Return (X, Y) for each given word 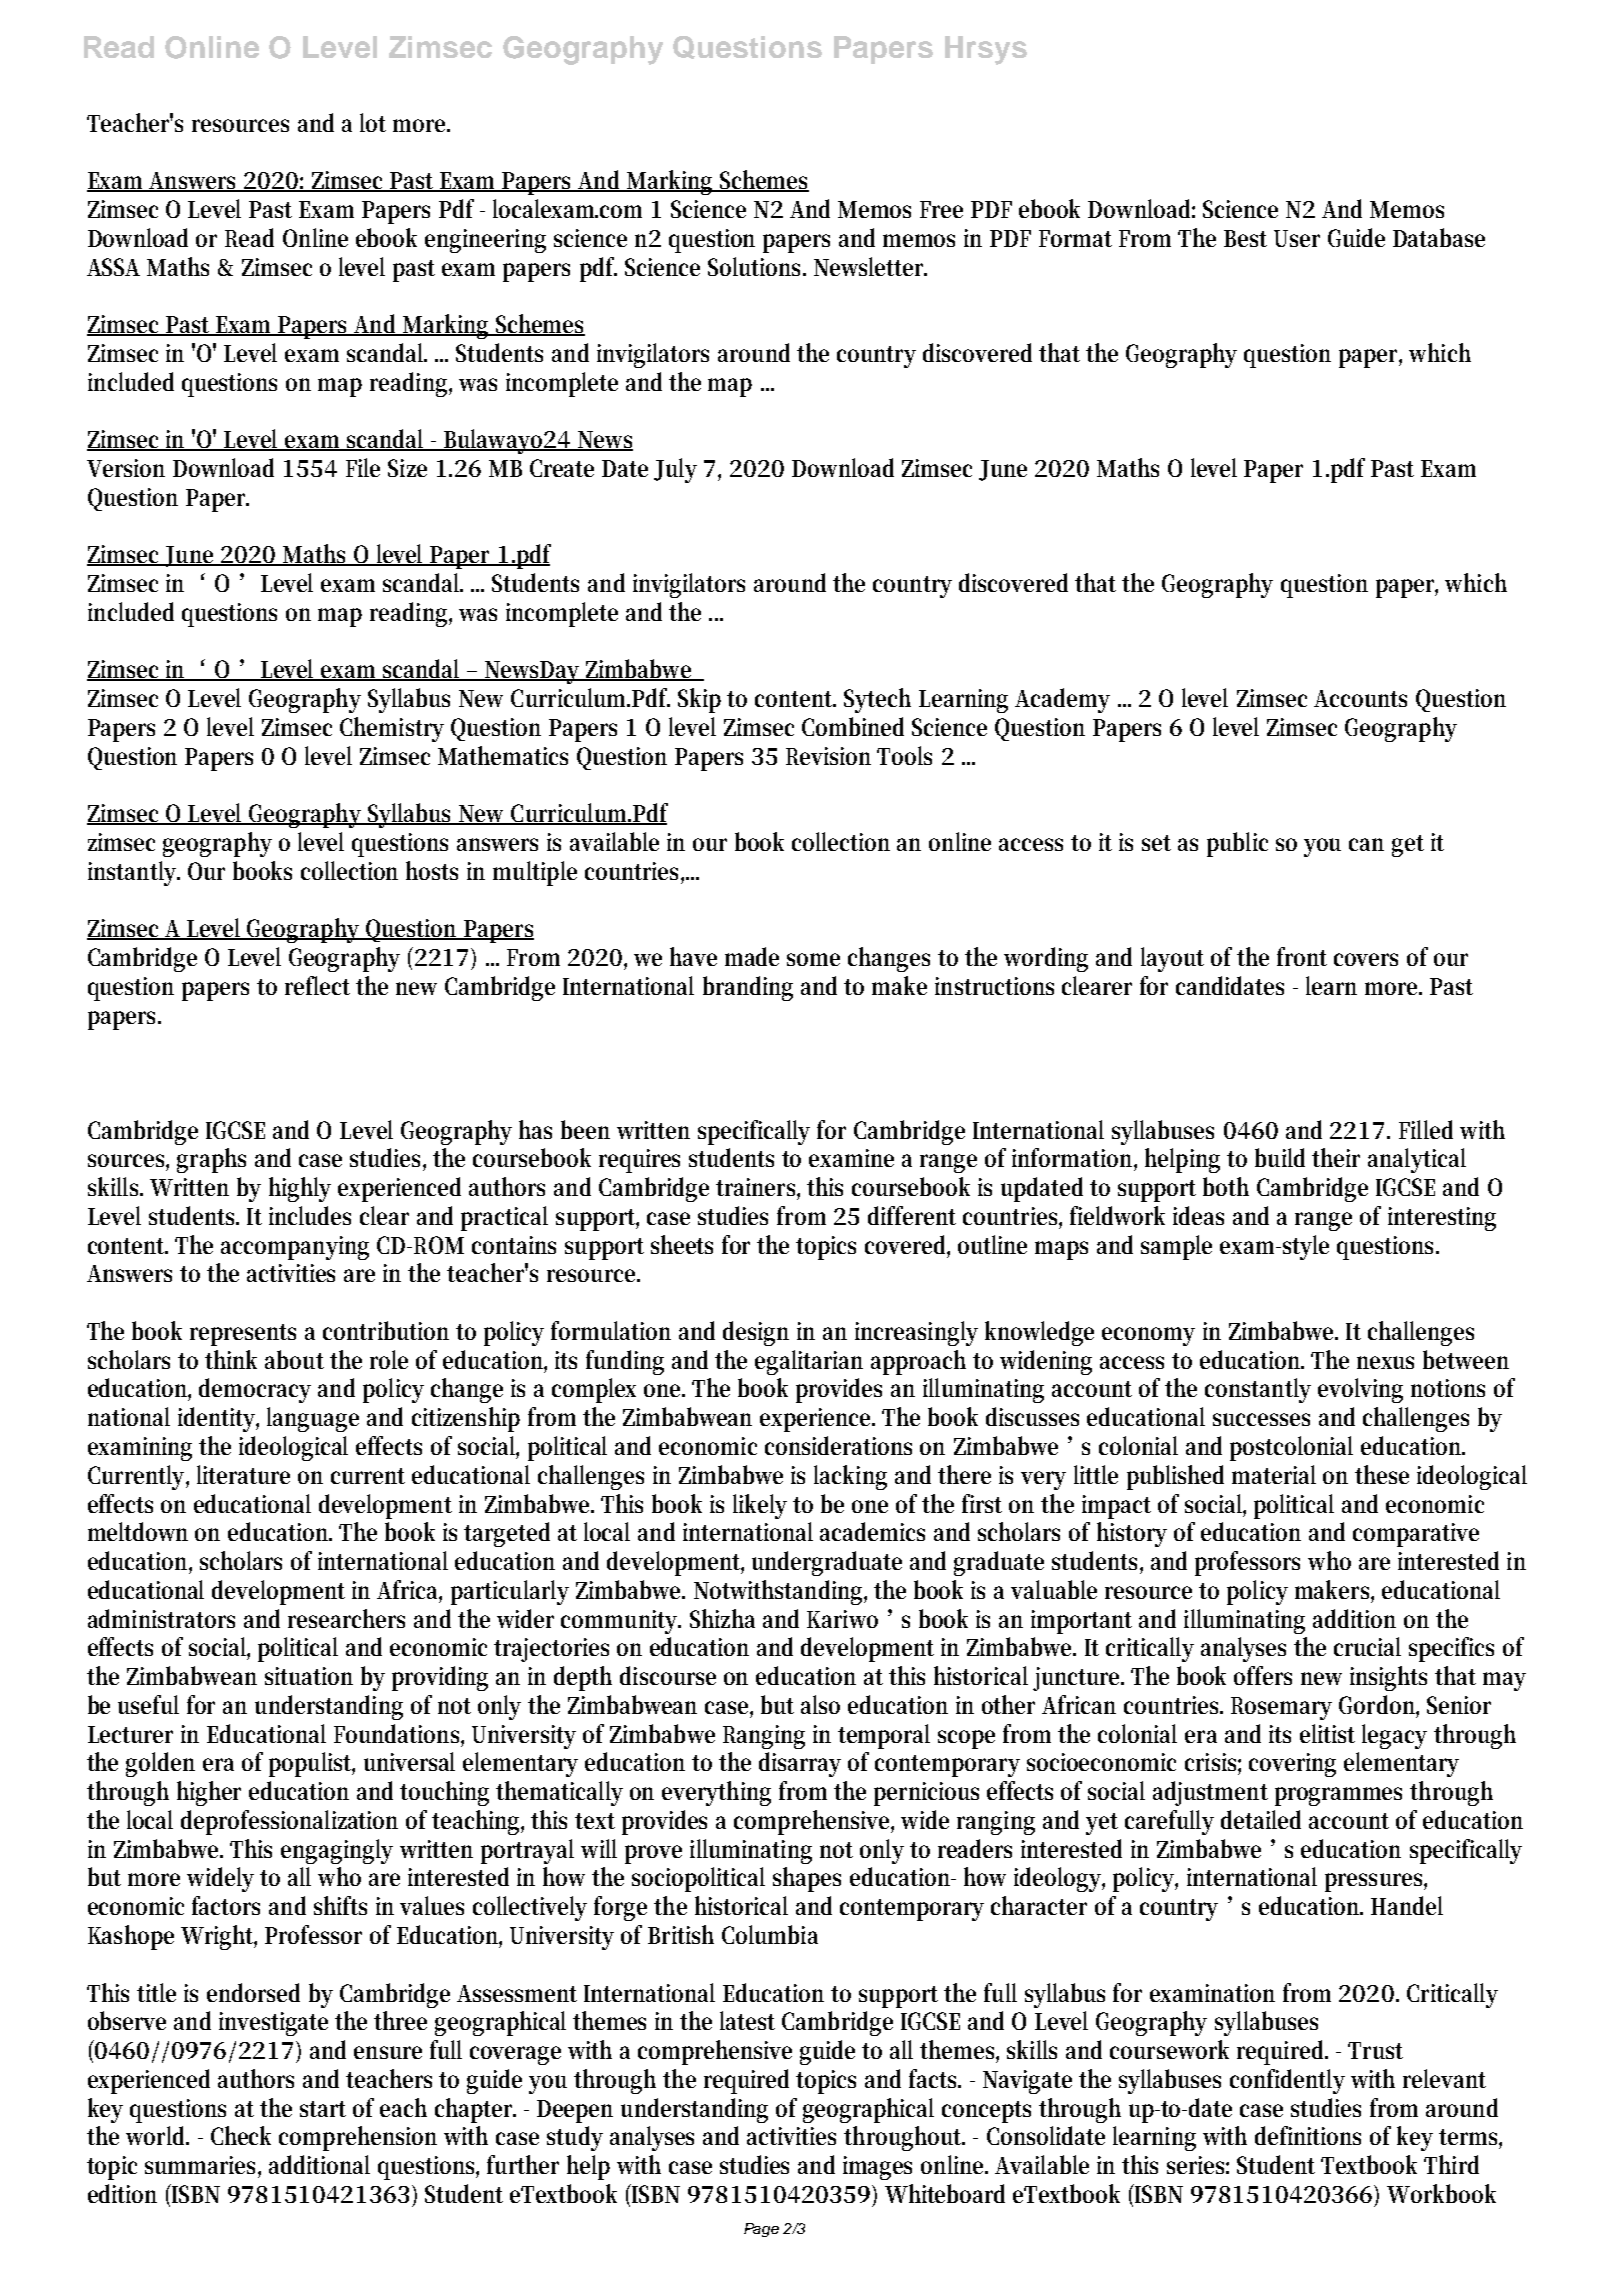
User (1297, 238)
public (1237, 844)
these (1382, 1474)
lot (373, 122)
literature (243, 1474)
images (877, 2168)
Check (241, 2135)
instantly (134, 873)
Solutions (756, 266)
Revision (828, 756)
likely (760, 1506)
